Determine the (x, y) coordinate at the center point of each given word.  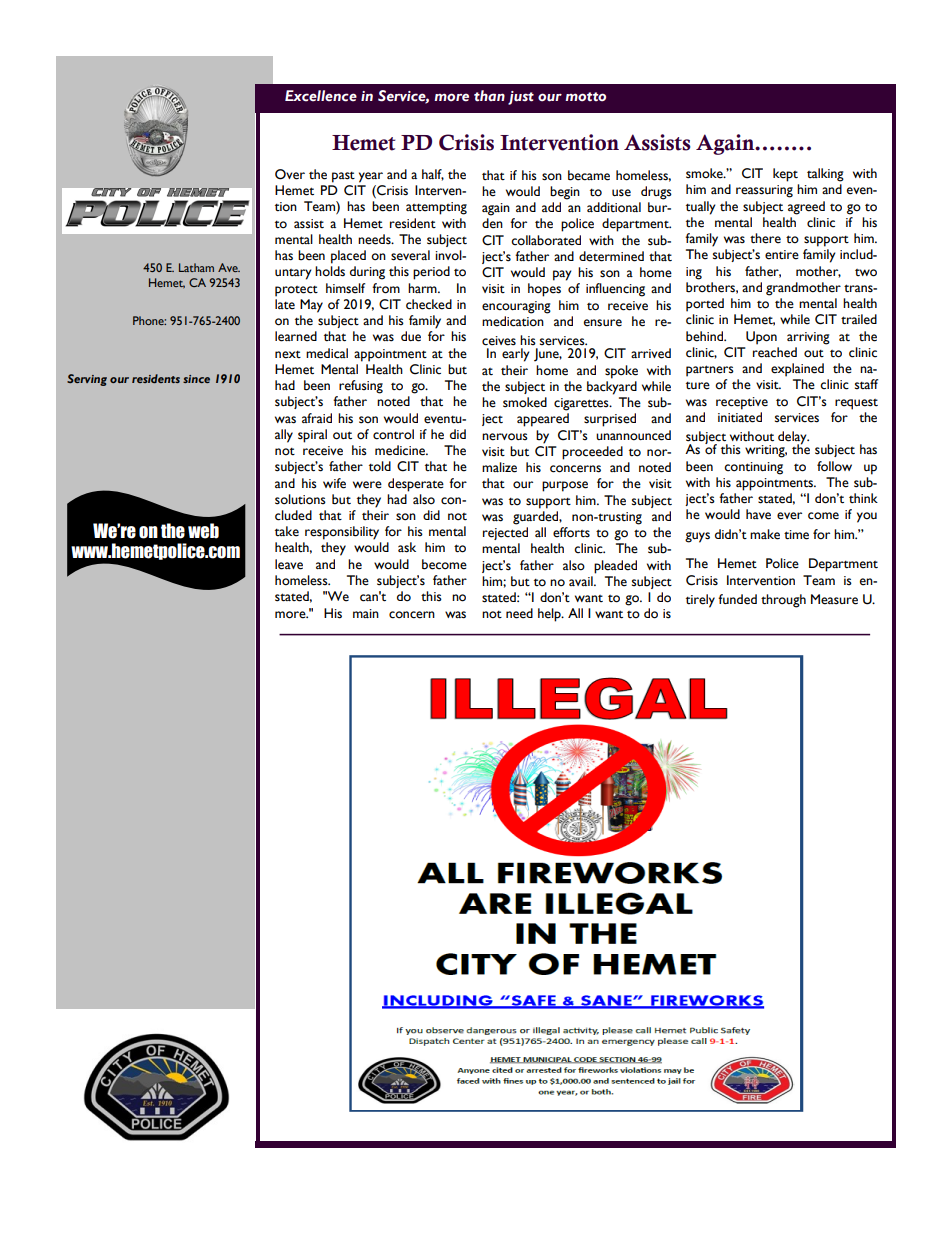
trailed (859, 319)
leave (289, 564)
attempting (436, 208)
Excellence (321, 96)
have (758, 514)
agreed (806, 208)
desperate (416, 485)
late (285, 304)
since (196, 379)
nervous (505, 437)
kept (785, 175)
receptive (742, 403)
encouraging (516, 307)
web (203, 531)
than (489, 96)
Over (290, 174)
